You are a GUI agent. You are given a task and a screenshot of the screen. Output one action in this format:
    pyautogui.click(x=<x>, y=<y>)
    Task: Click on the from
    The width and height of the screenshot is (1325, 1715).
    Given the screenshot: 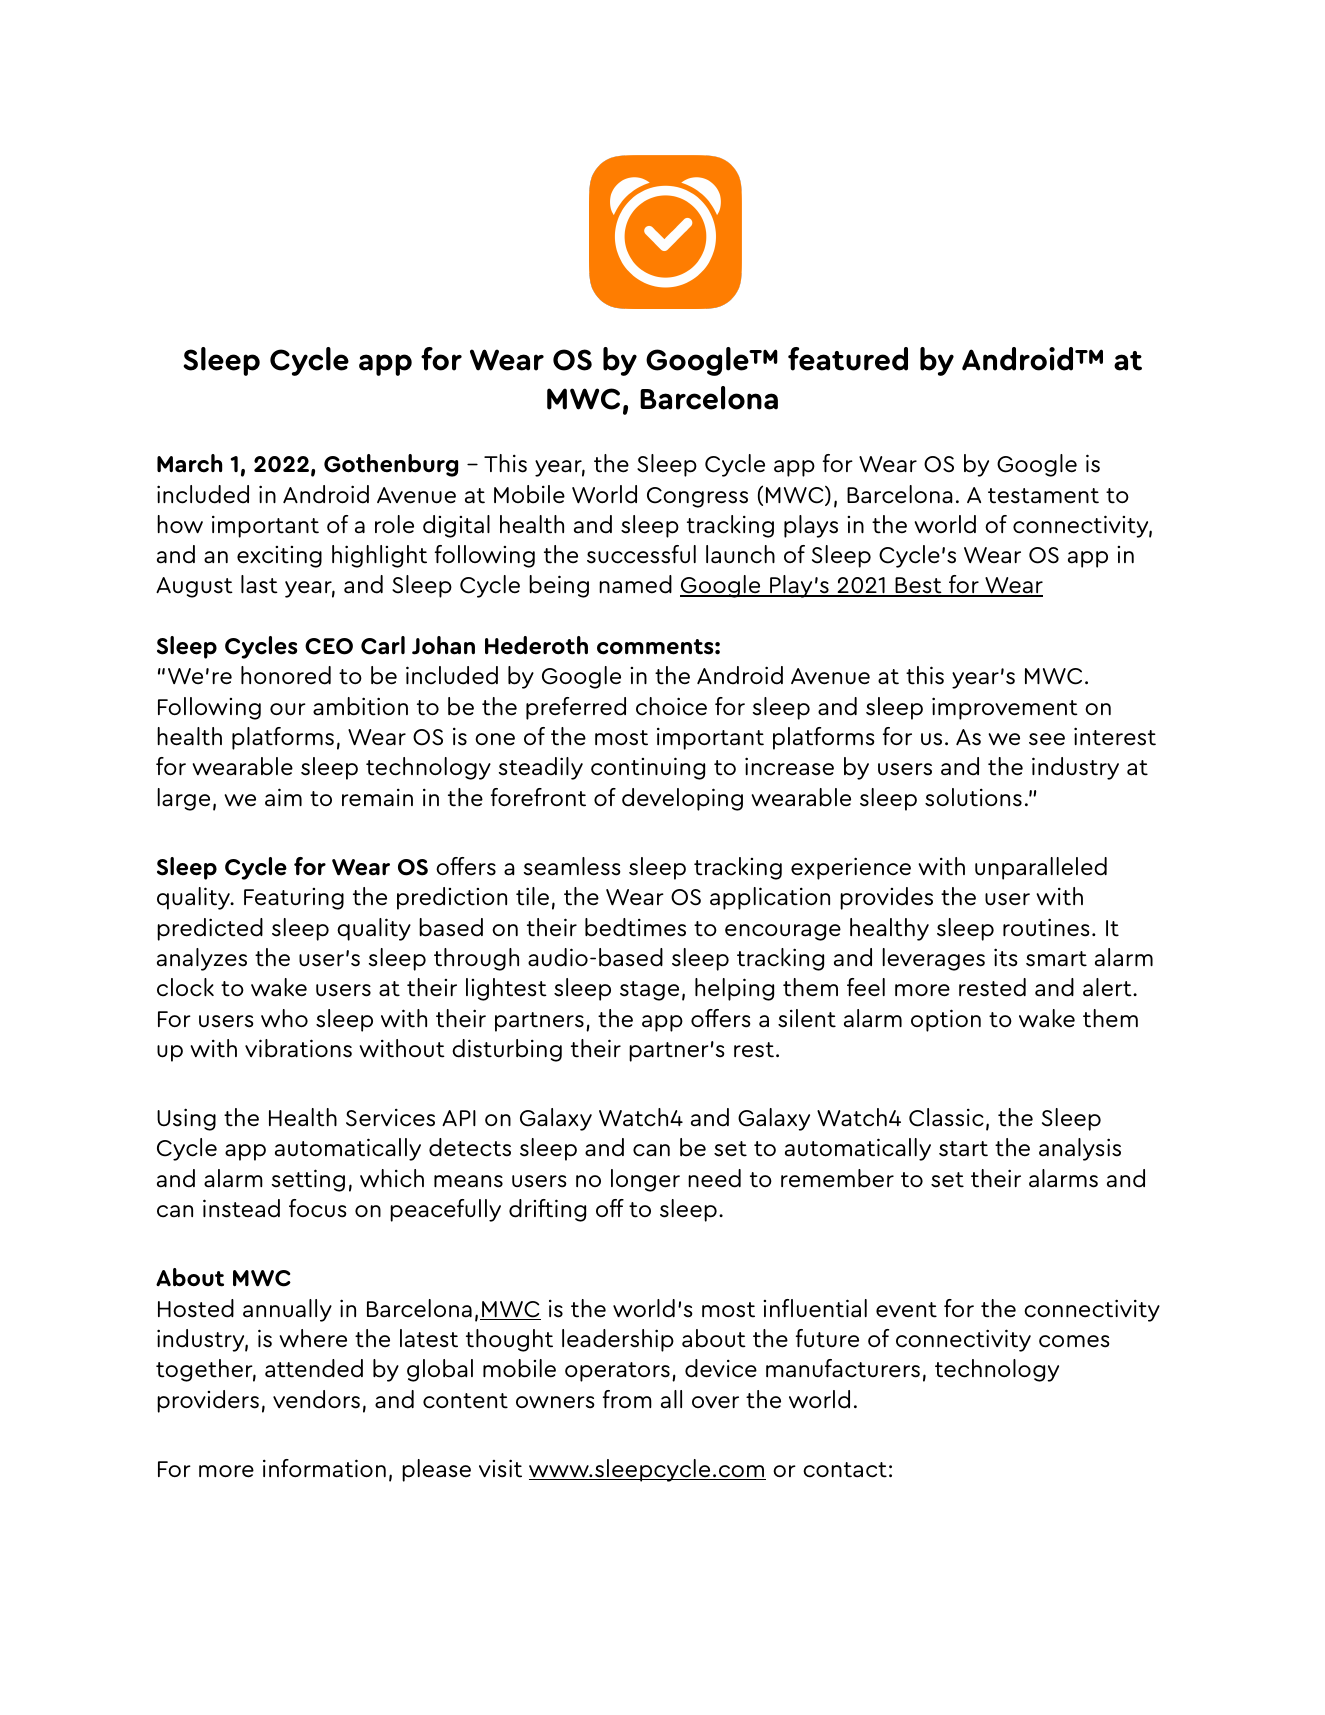 What is the action you would take?
    pyautogui.click(x=627, y=1399)
